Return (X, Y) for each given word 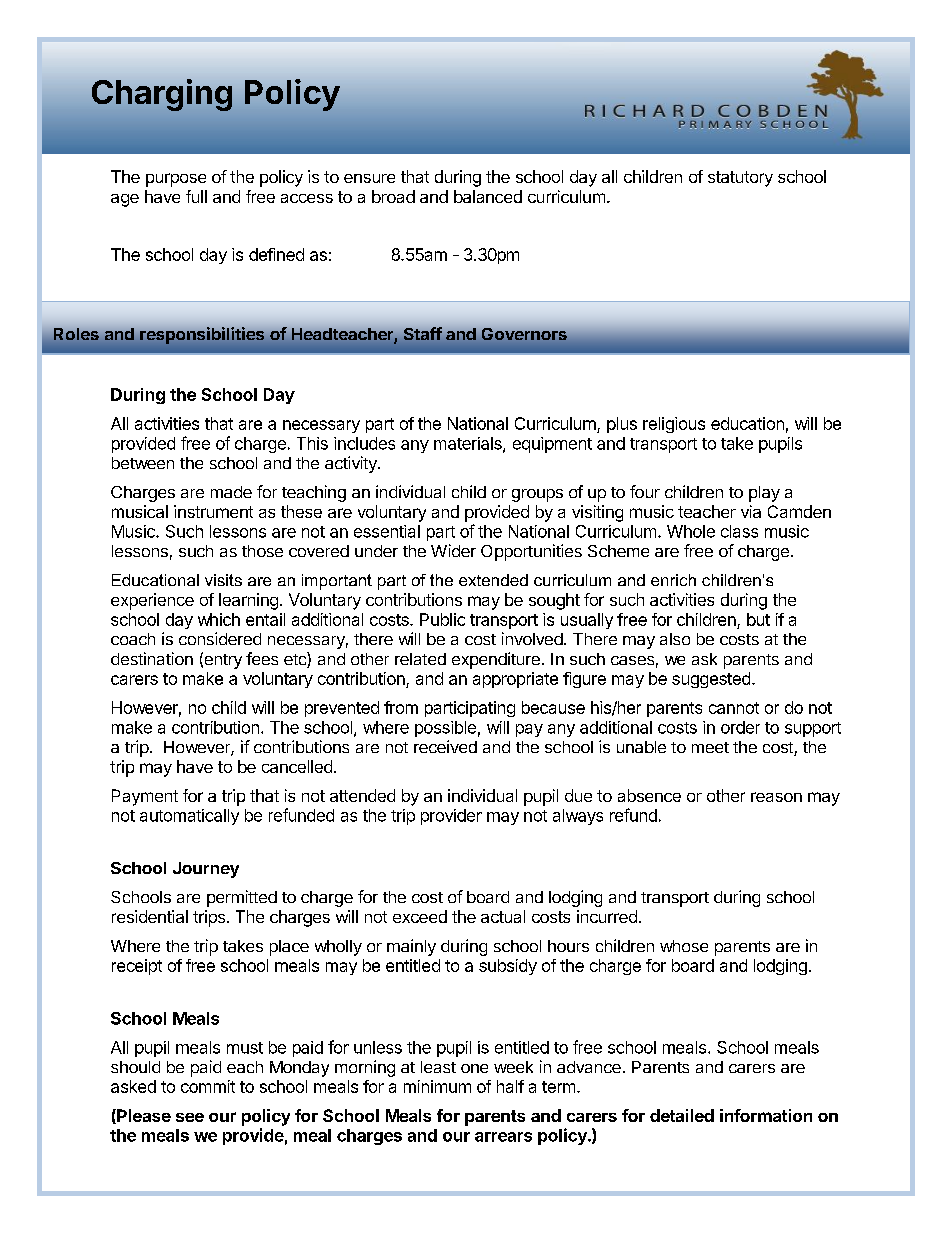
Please (143, 1116)
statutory (740, 179)
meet (710, 747)
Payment (145, 797)
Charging (162, 95)
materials (469, 444)
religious (674, 425)
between (143, 463)
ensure (369, 178)
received (445, 746)
